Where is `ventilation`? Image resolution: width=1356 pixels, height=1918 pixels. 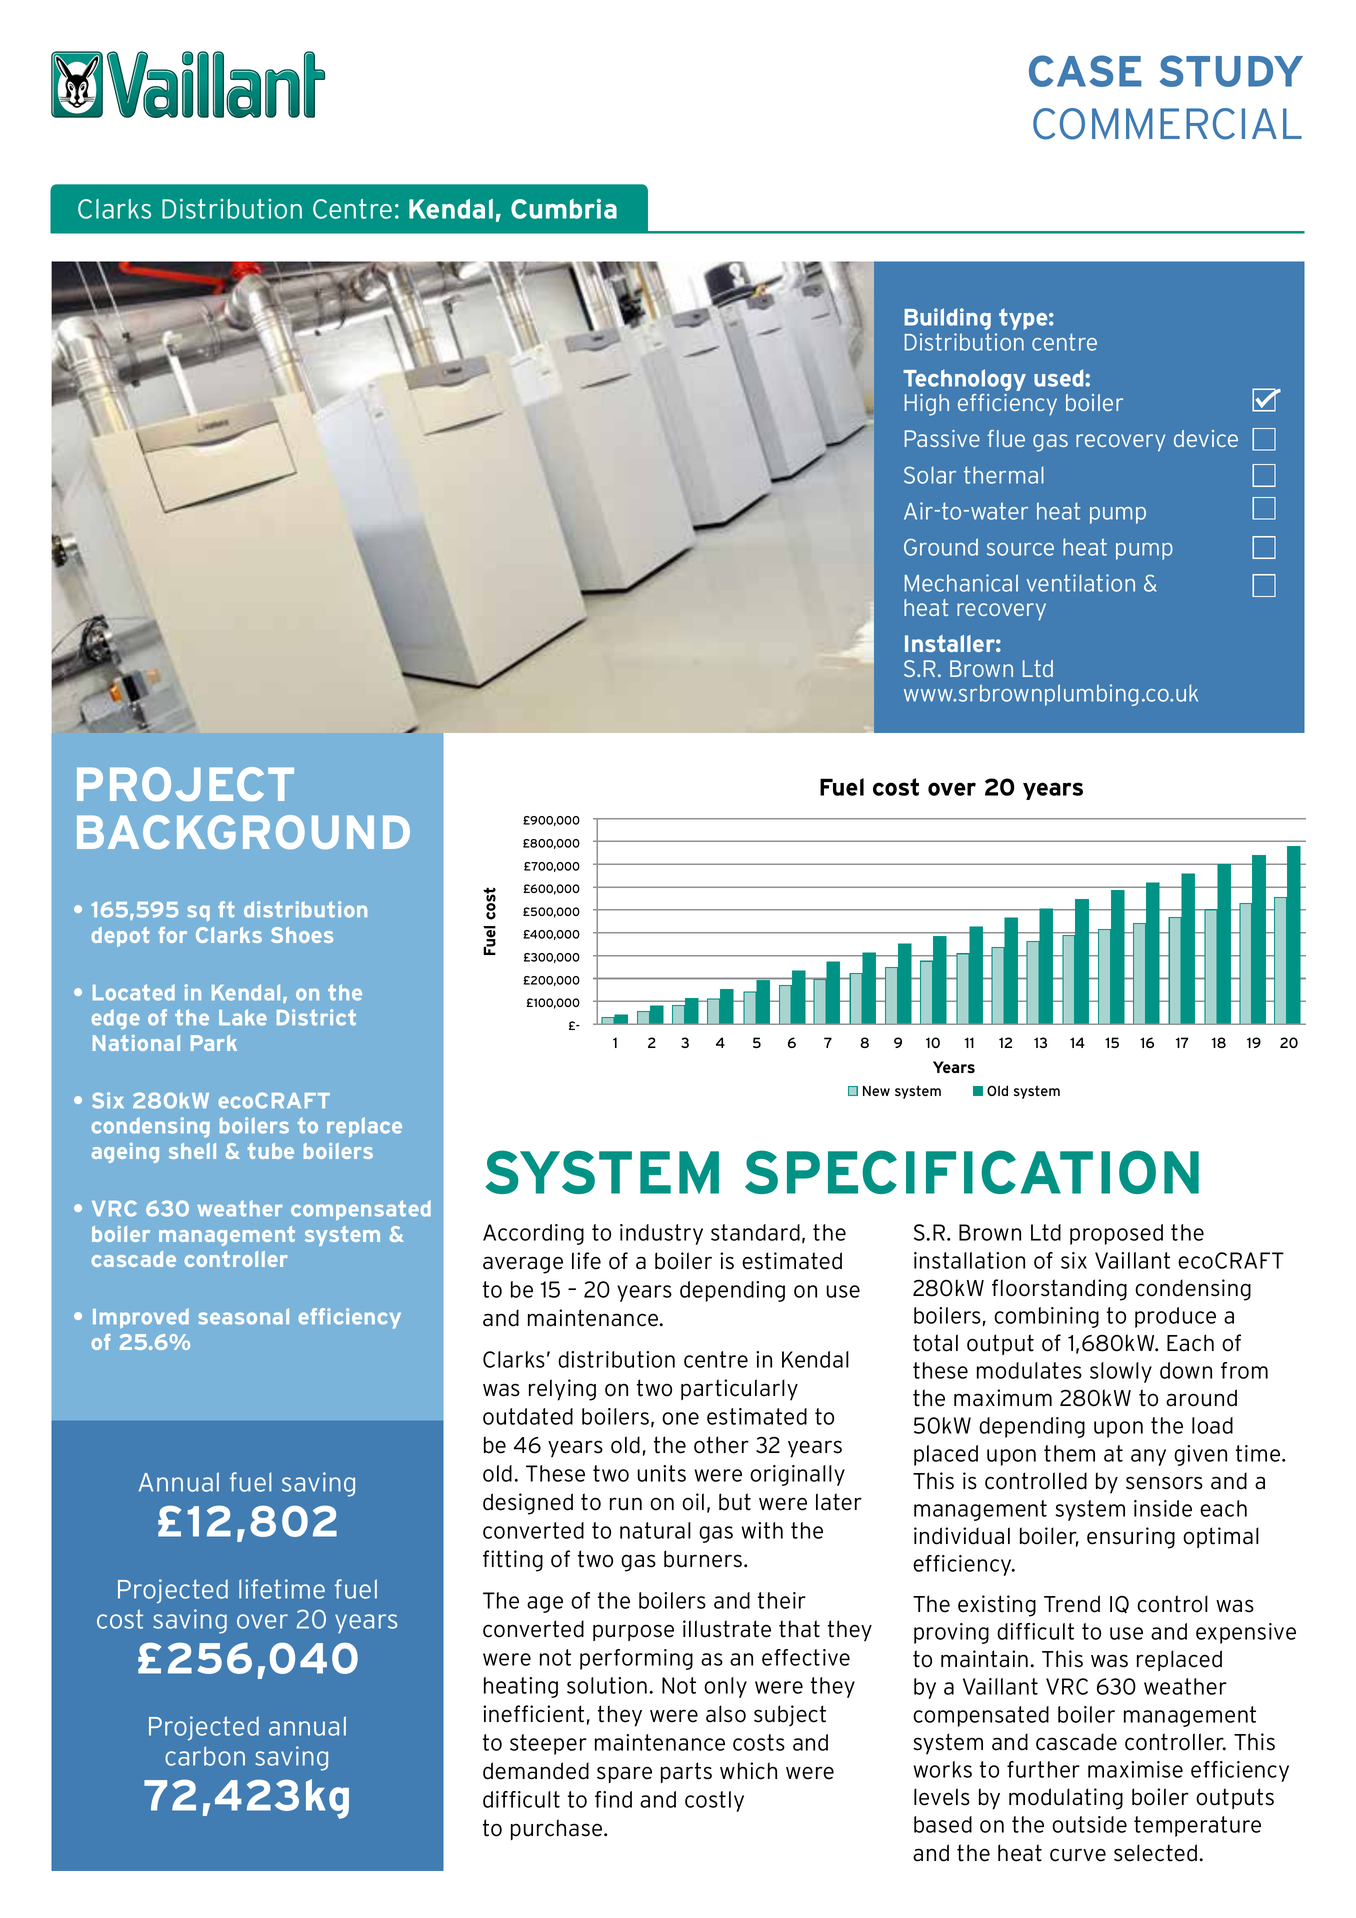 ventilation is located at coordinates (1081, 583).
